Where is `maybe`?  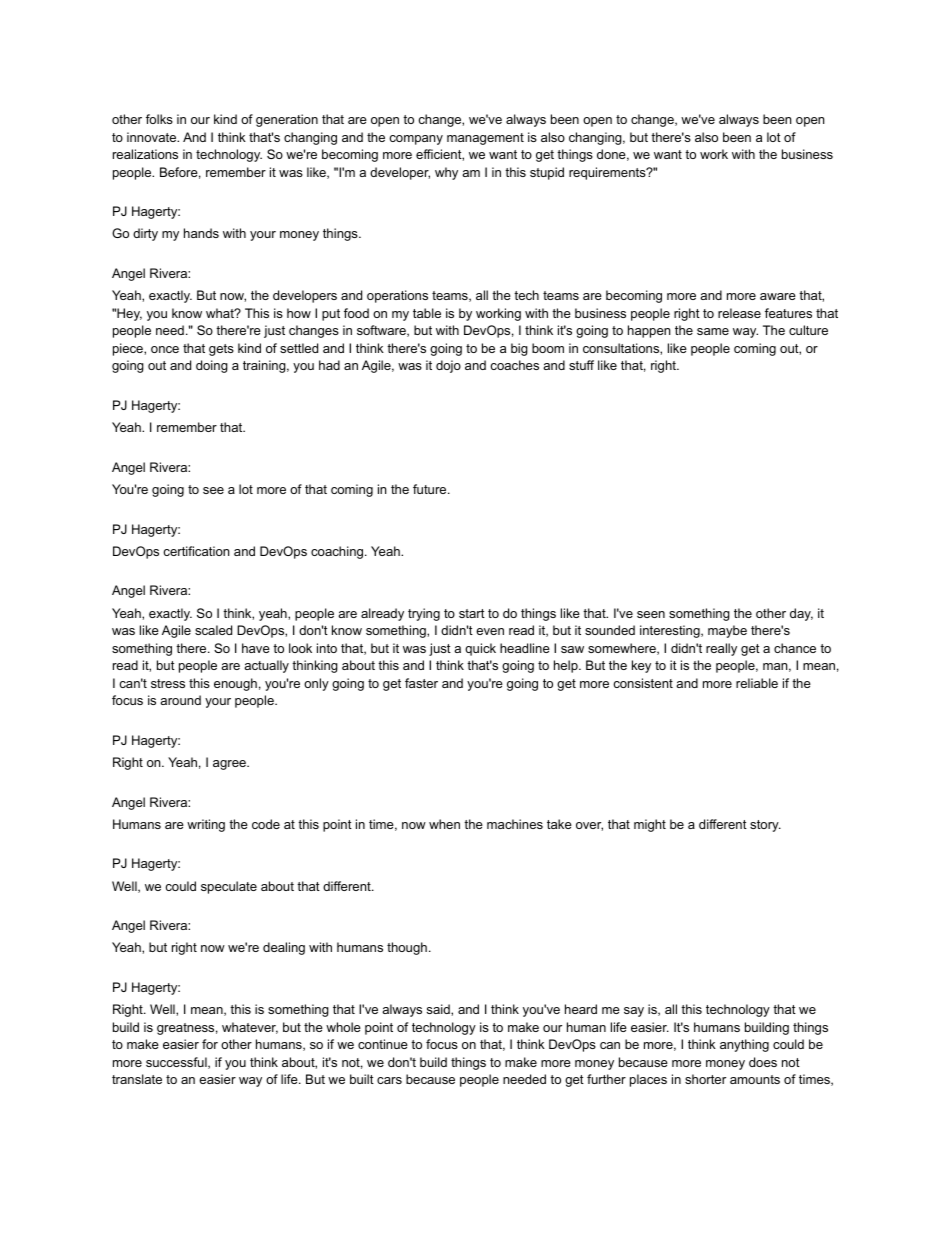 maybe is located at coordinates (727, 631).
